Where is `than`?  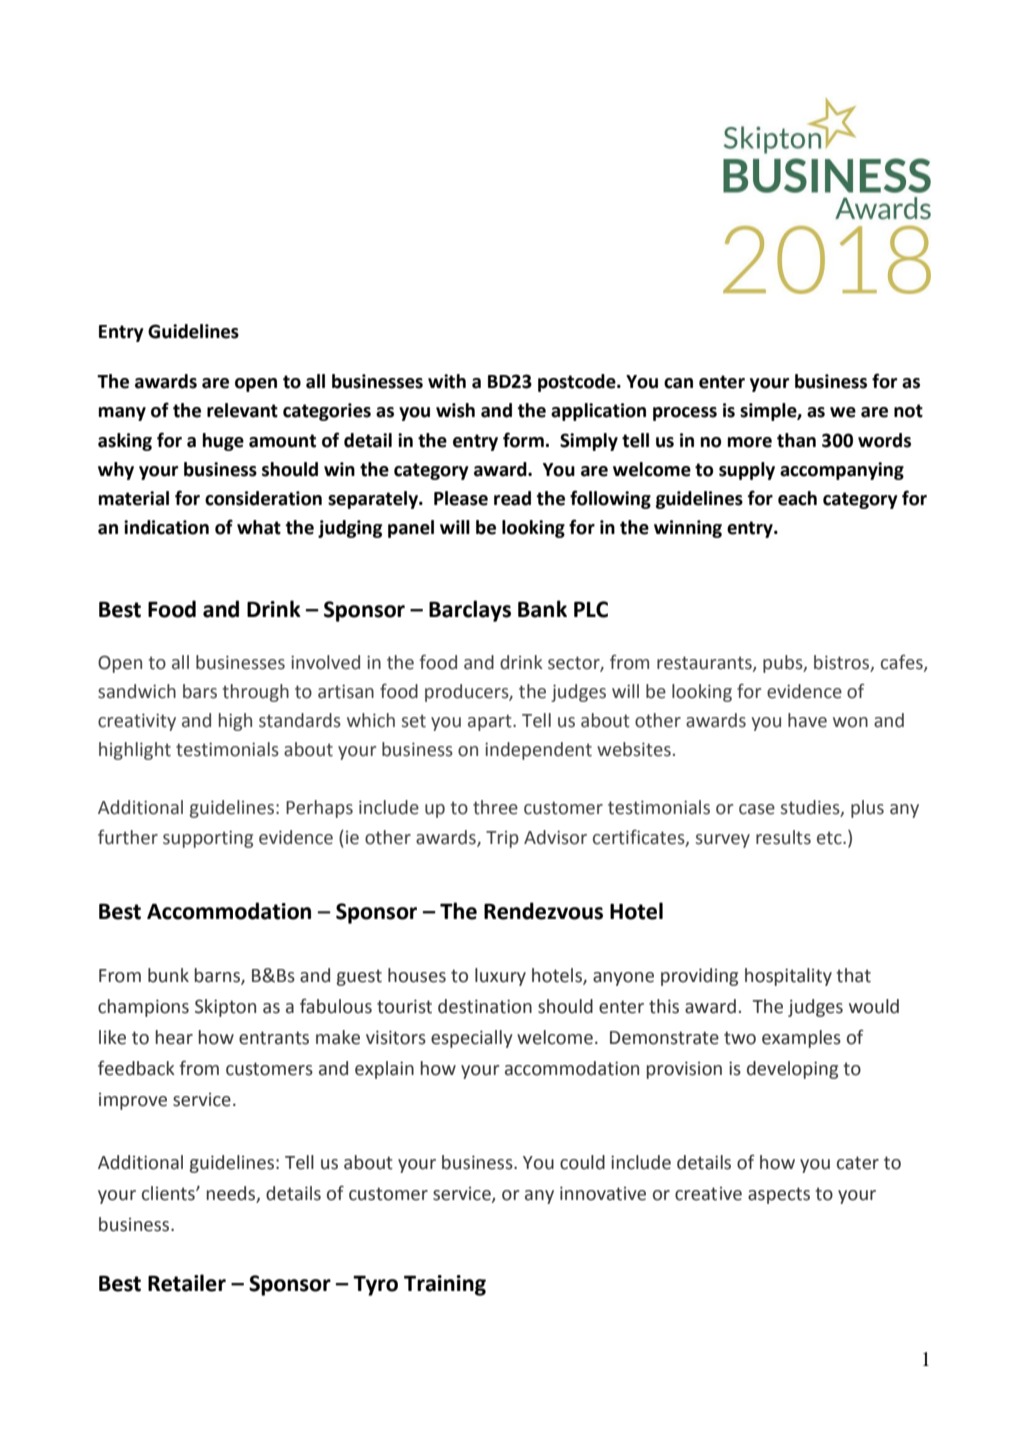 than is located at coordinates (796, 440).
